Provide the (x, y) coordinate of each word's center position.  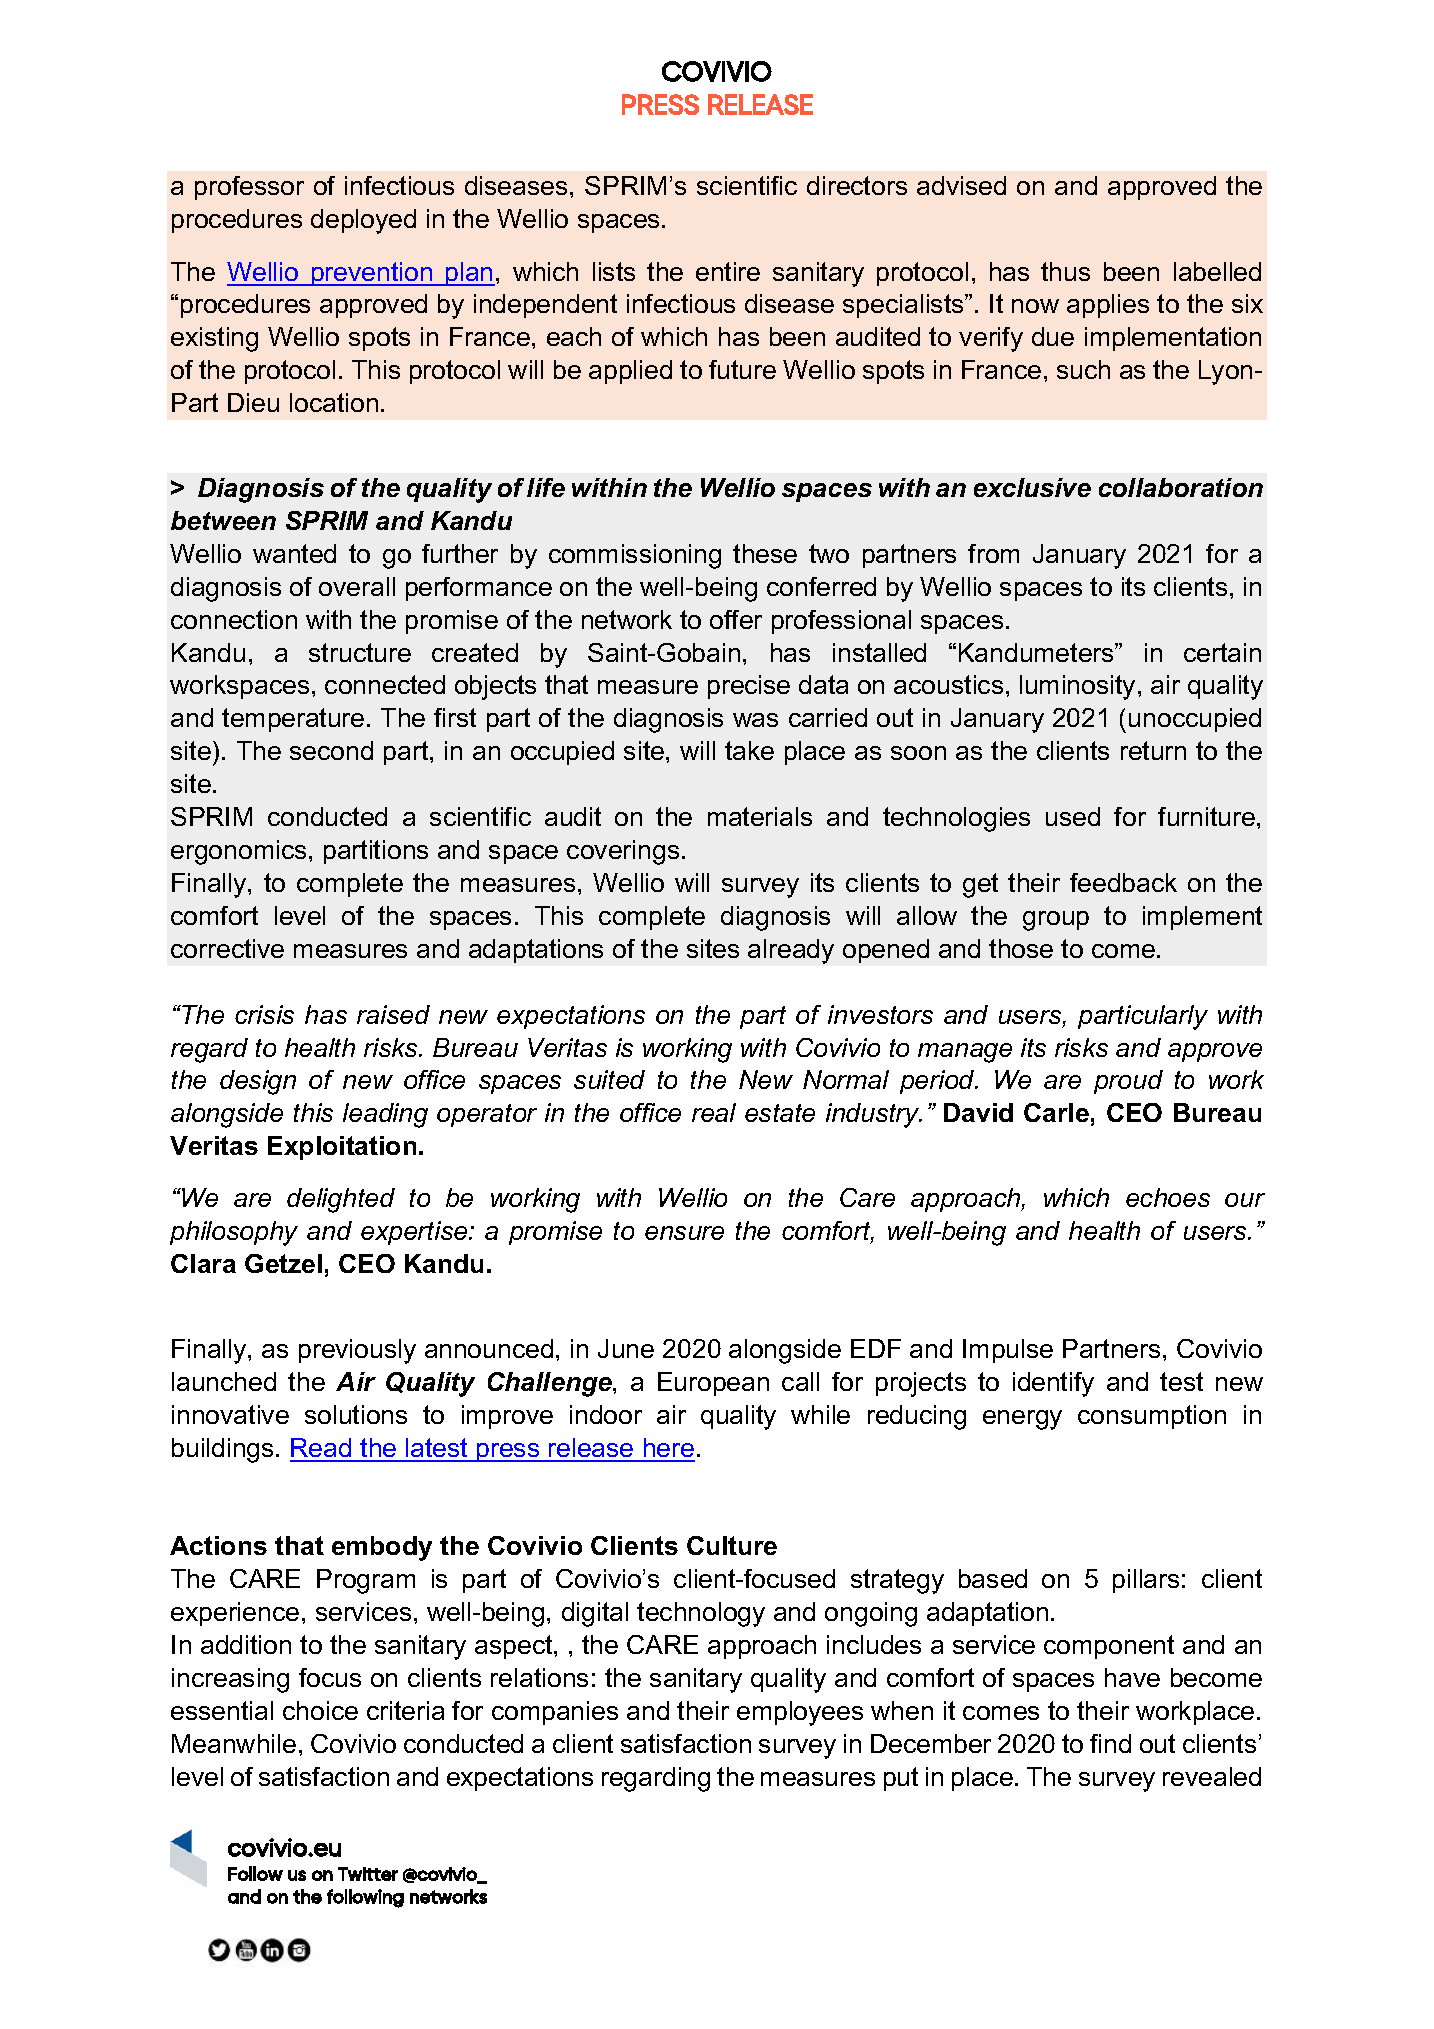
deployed (363, 221)
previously (357, 1351)
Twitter (368, 1874)
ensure (684, 1233)
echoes (1168, 1197)
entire (728, 271)
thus (1065, 271)
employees (800, 1713)
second (331, 750)
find (1110, 1743)
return (1153, 750)
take (749, 750)
